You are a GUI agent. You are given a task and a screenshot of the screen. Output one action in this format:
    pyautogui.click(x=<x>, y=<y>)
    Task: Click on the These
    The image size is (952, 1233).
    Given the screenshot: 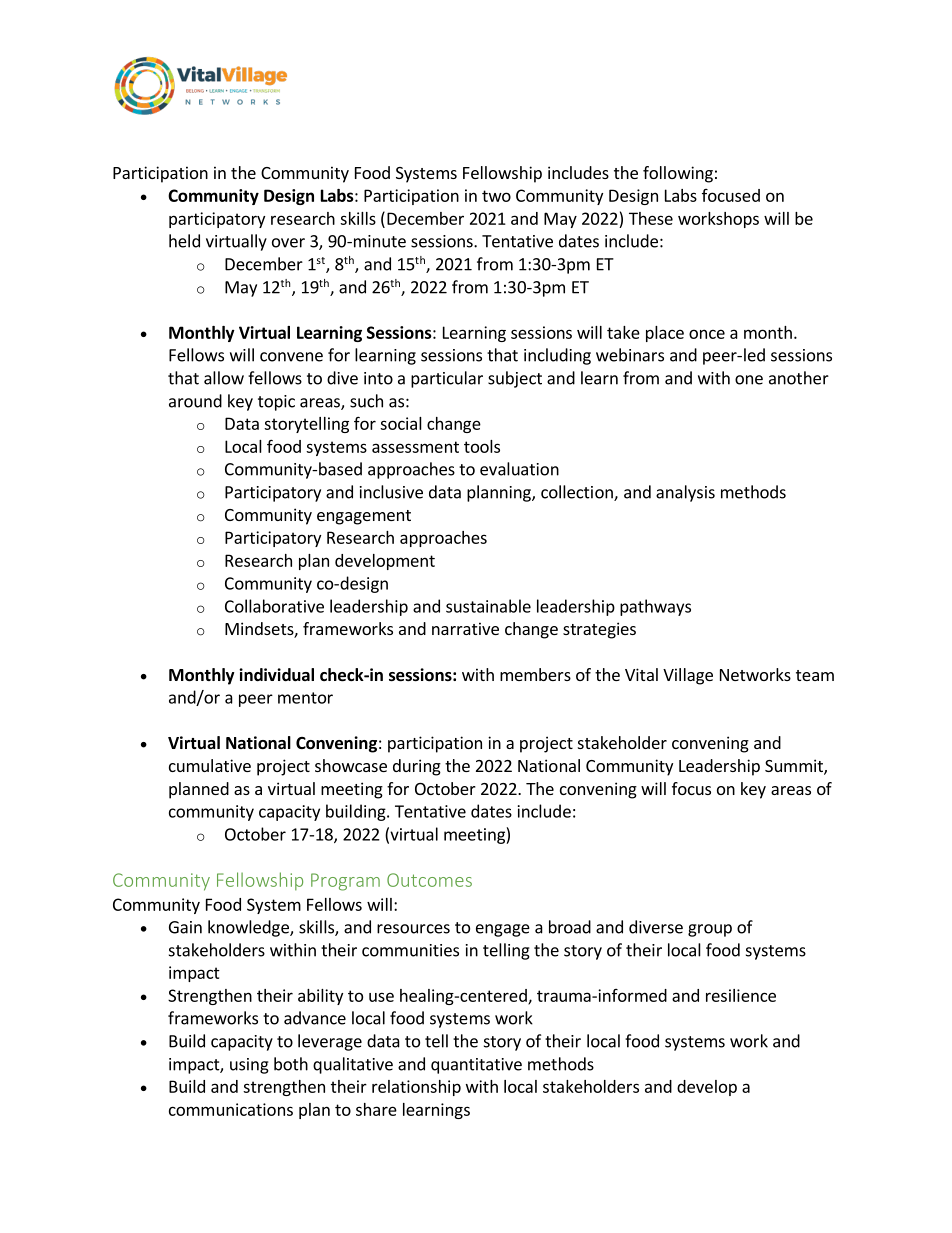 What is the action you would take?
    pyautogui.click(x=651, y=218)
